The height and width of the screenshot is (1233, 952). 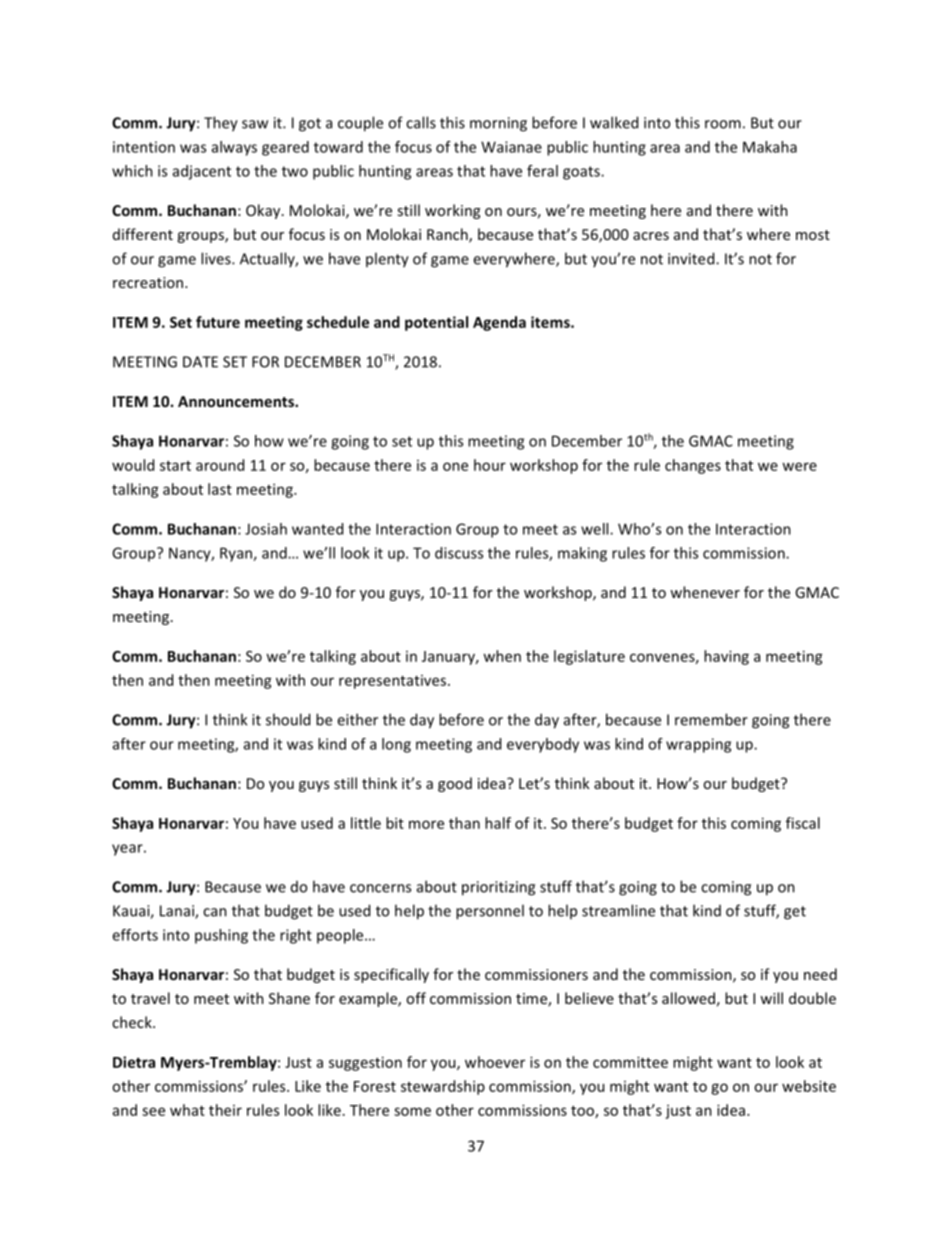 I want to click on than, so click(x=464, y=823).
